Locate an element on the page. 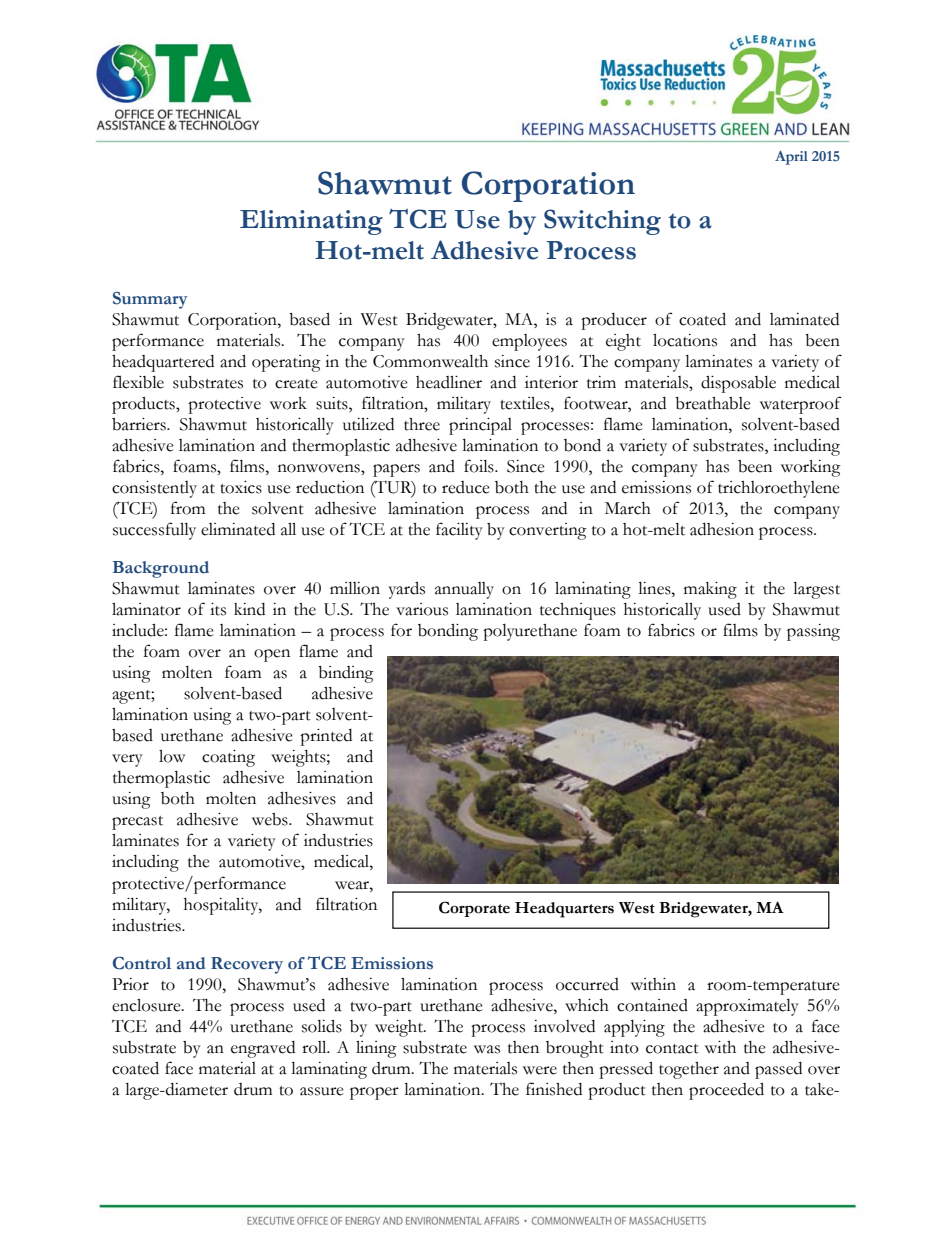 Image resolution: width=952 pixels, height=1233 pixels. April is located at coordinates (791, 158).
